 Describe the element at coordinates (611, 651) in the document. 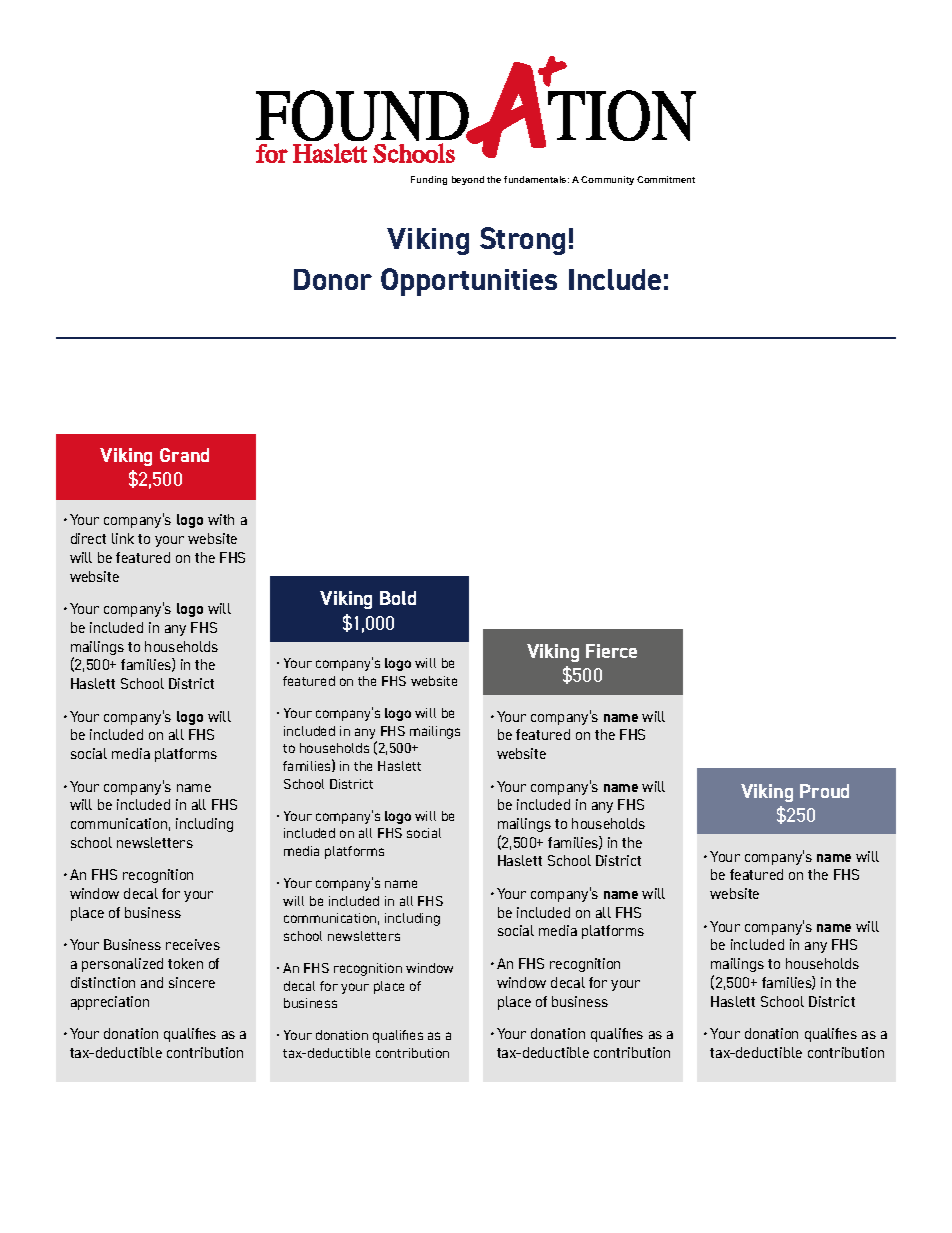

I see `Fierce` at that location.
